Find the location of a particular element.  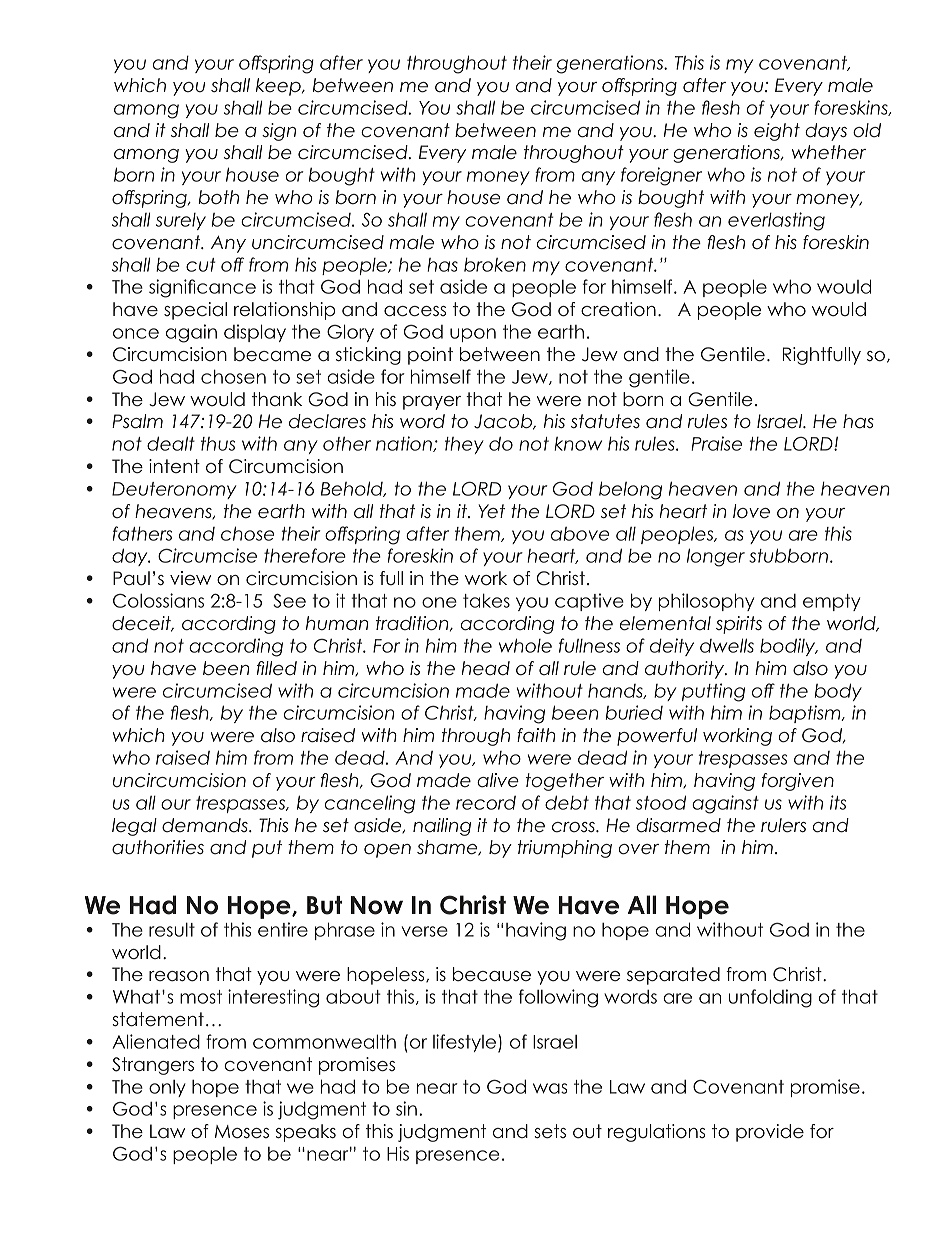

spirits is located at coordinates (739, 625).
